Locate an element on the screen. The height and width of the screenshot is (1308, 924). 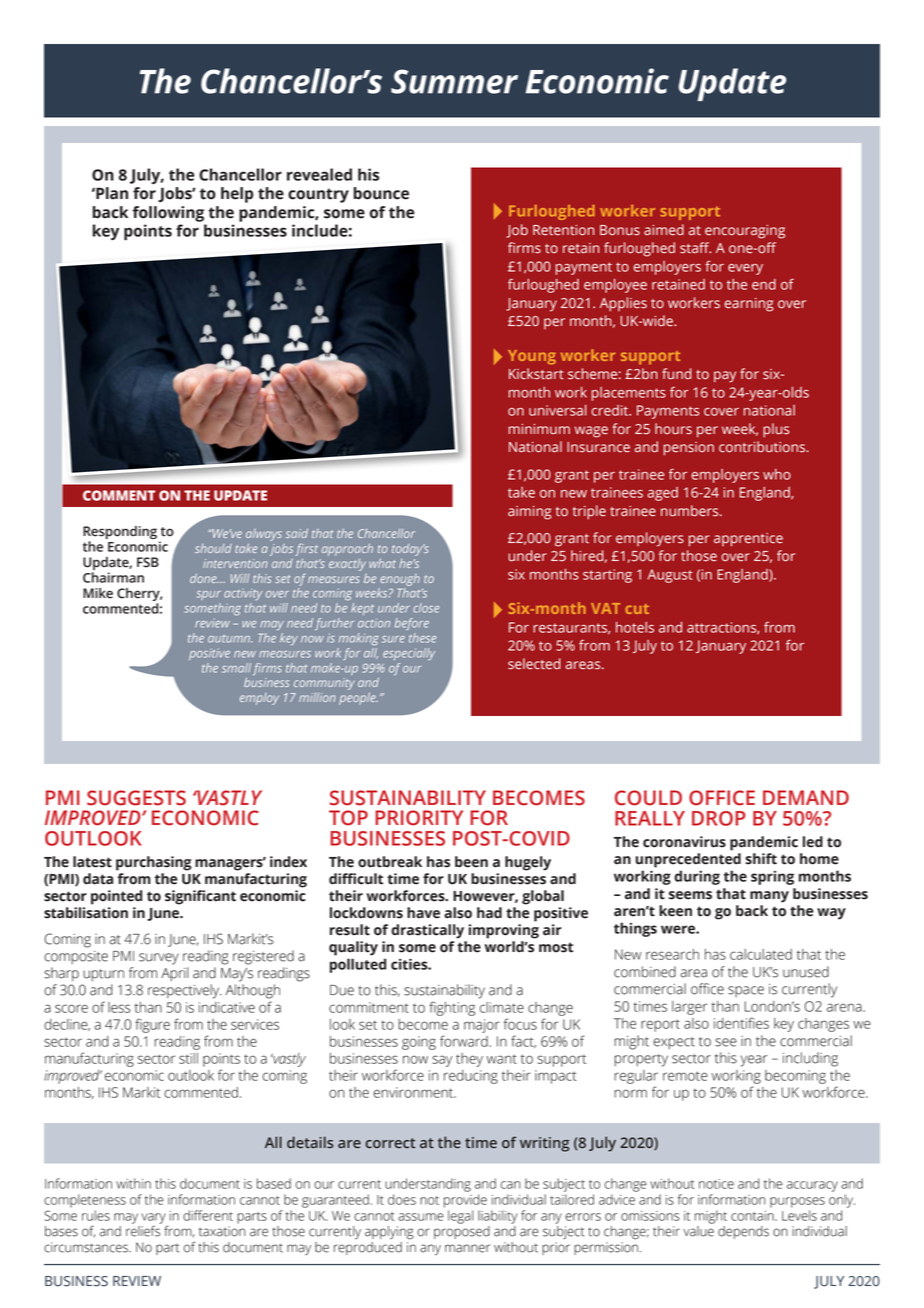
hotels is located at coordinates (635, 627).
